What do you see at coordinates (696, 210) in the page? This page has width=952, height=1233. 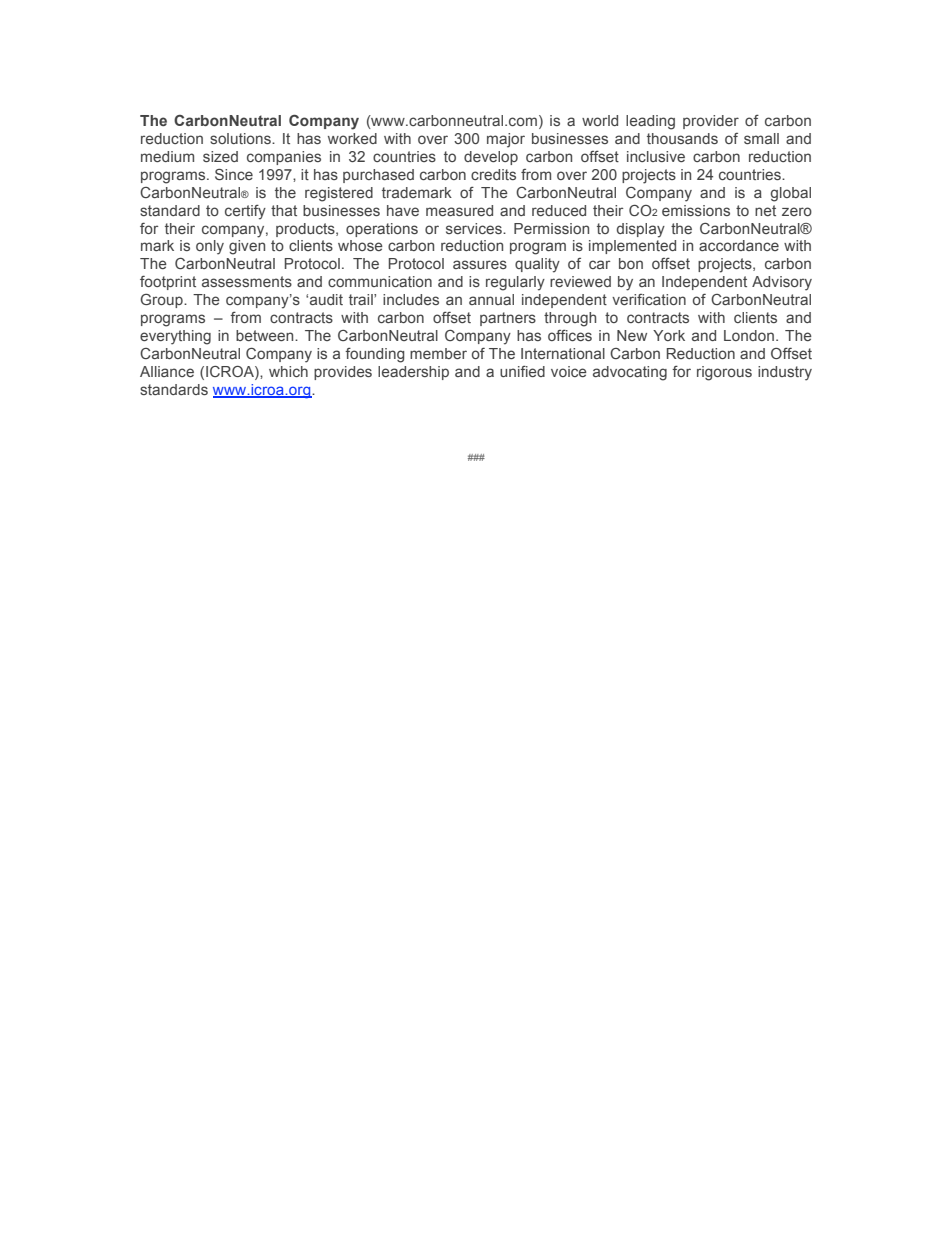 I see `emissions` at bounding box center [696, 210].
